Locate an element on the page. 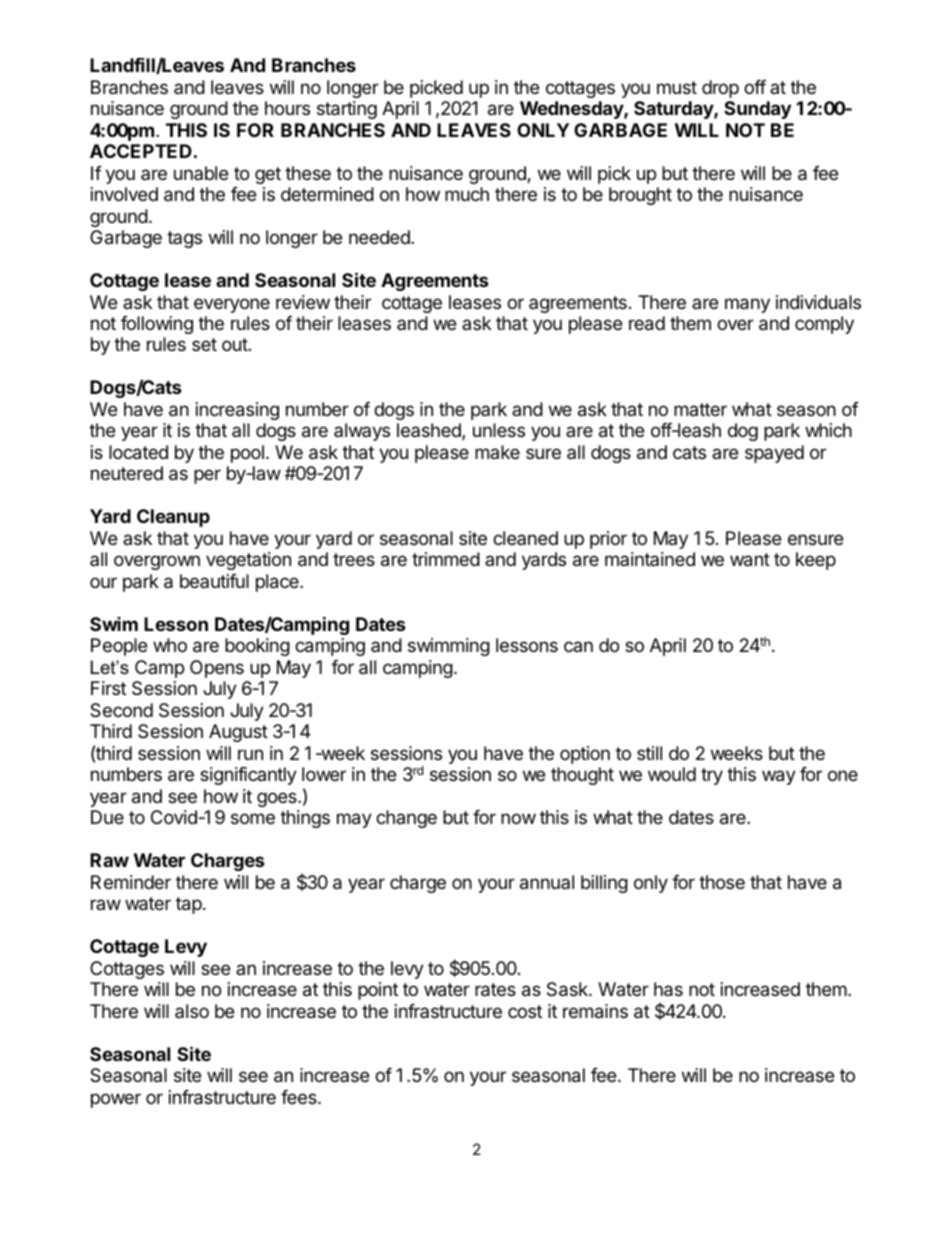  unless is located at coordinates (499, 430).
